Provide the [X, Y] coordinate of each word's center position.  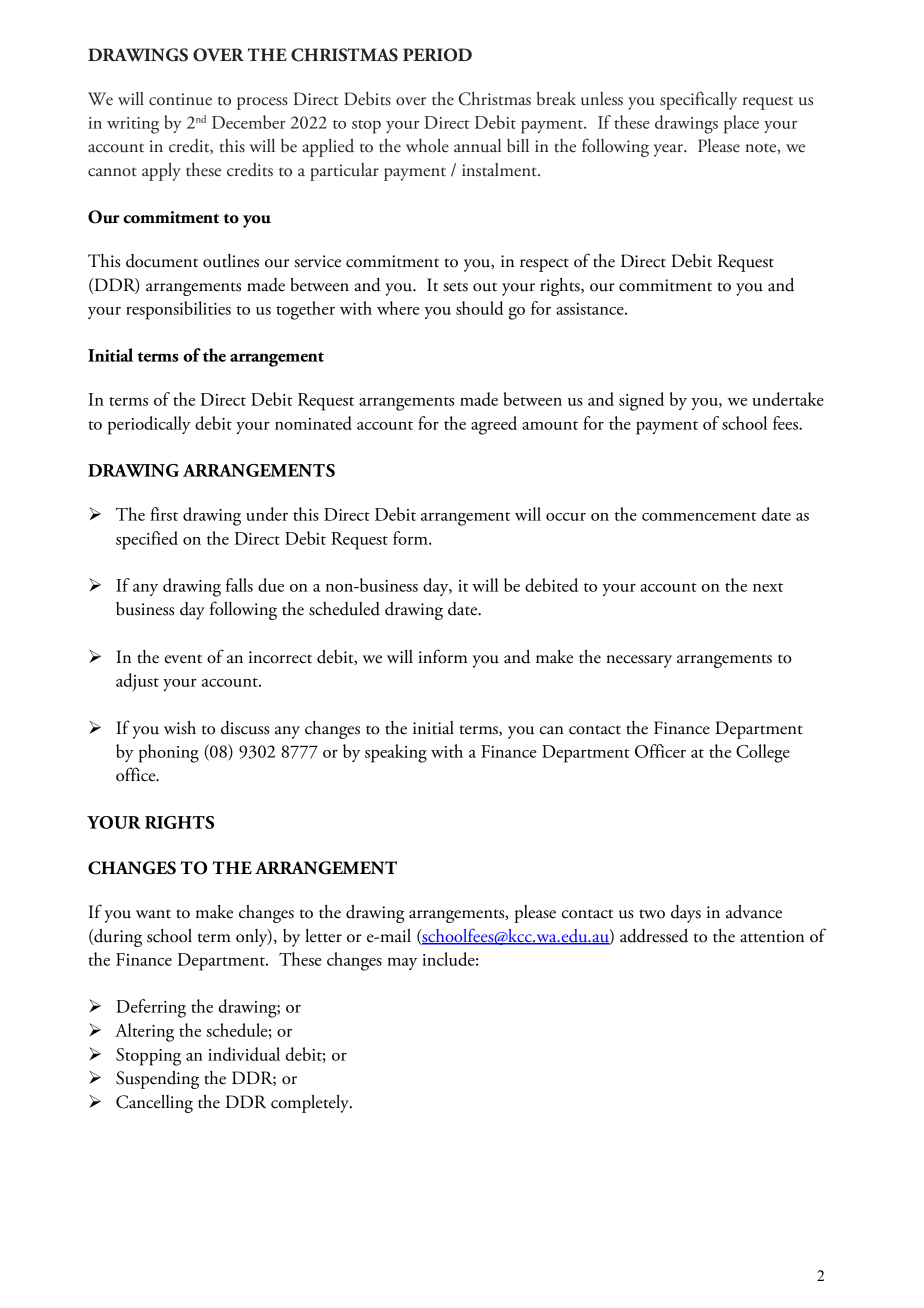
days [686, 914]
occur [566, 517]
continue [180, 99]
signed [641, 401]
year [669, 150]
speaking [396, 753]
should [480, 308]
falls [239, 585]
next [768, 587]
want [153, 914]
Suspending [157, 1080]
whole [427, 146]
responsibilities [178, 310]
